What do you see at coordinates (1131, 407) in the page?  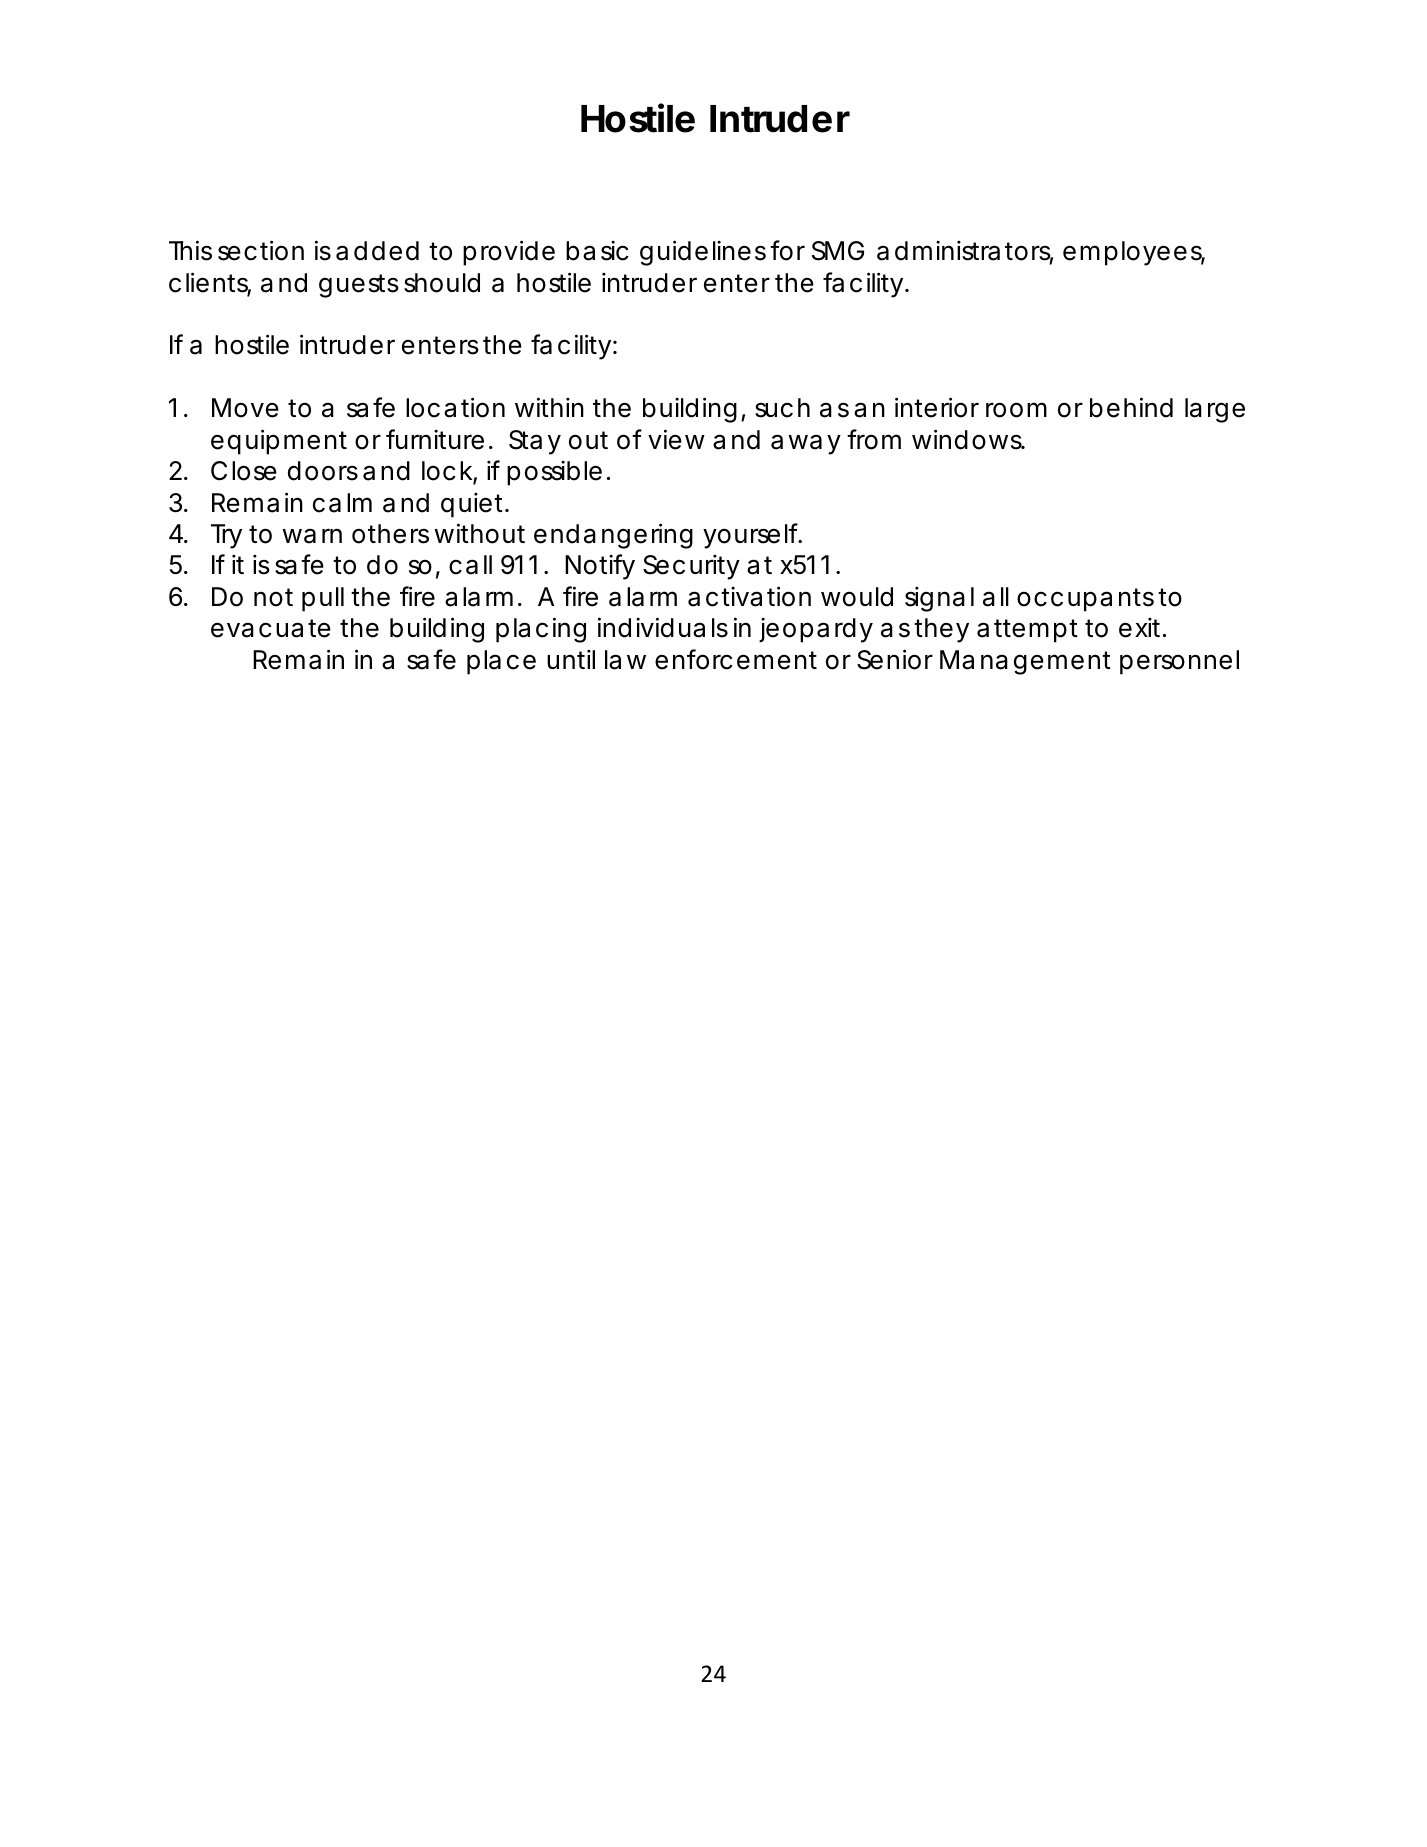 I see `behind` at bounding box center [1131, 407].
